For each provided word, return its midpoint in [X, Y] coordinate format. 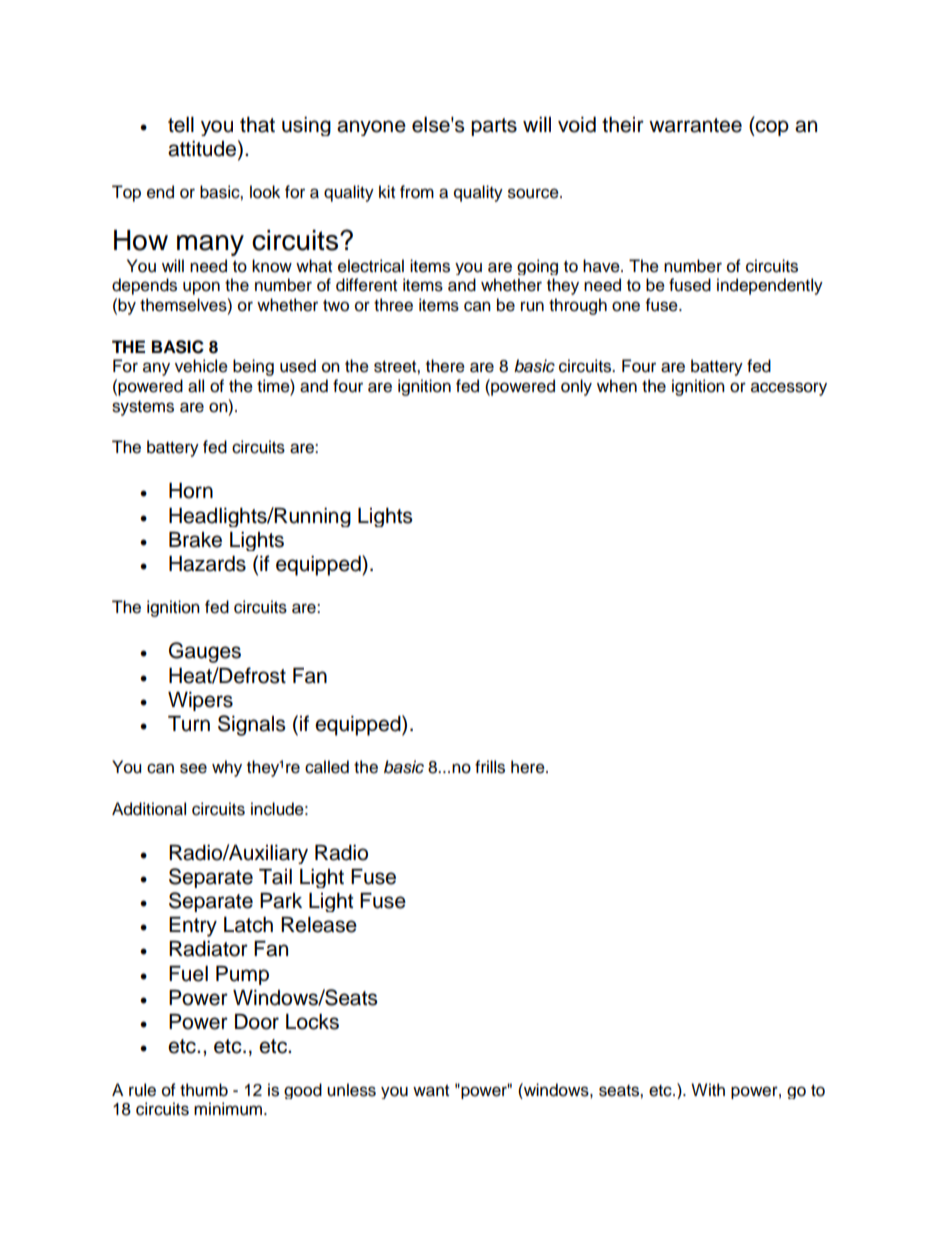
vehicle [201, 366]
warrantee [695, 125]
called [327, 767]
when [617, 386]
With [708, 1089]
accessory [789, 389]
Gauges [205, 652]
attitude [203, 148]
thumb [204, 1090]
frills [490, 767]
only [576, 387]
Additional [149, 809]
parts [494, 127]
